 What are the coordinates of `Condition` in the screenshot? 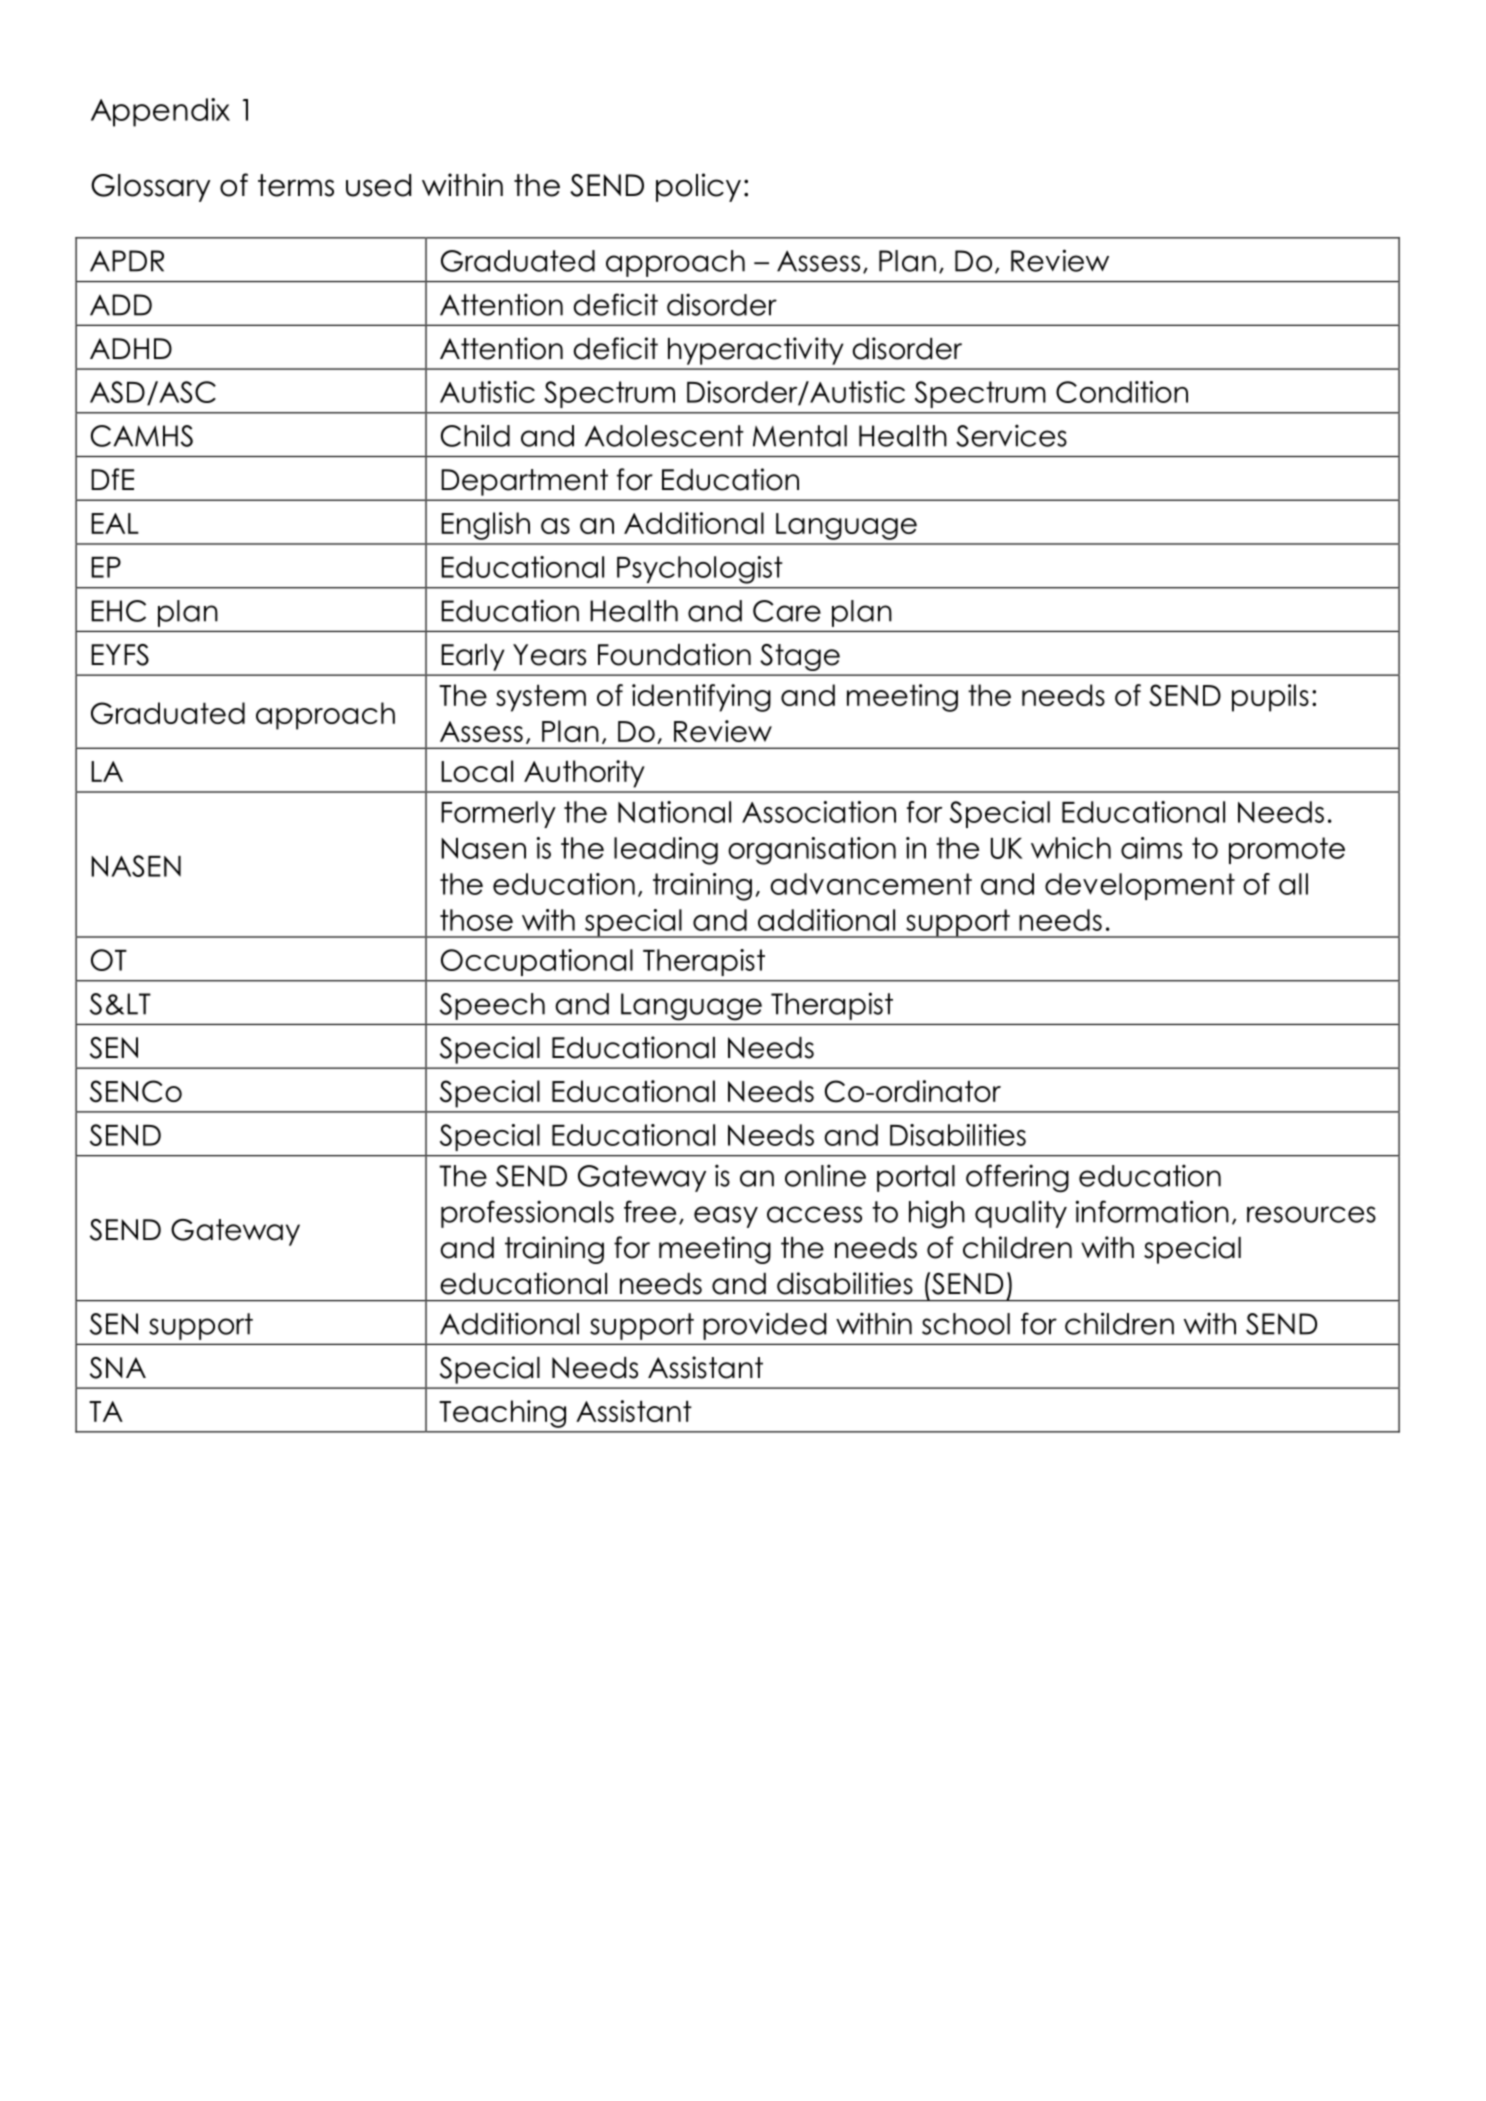 It's located at (1122, 392).
